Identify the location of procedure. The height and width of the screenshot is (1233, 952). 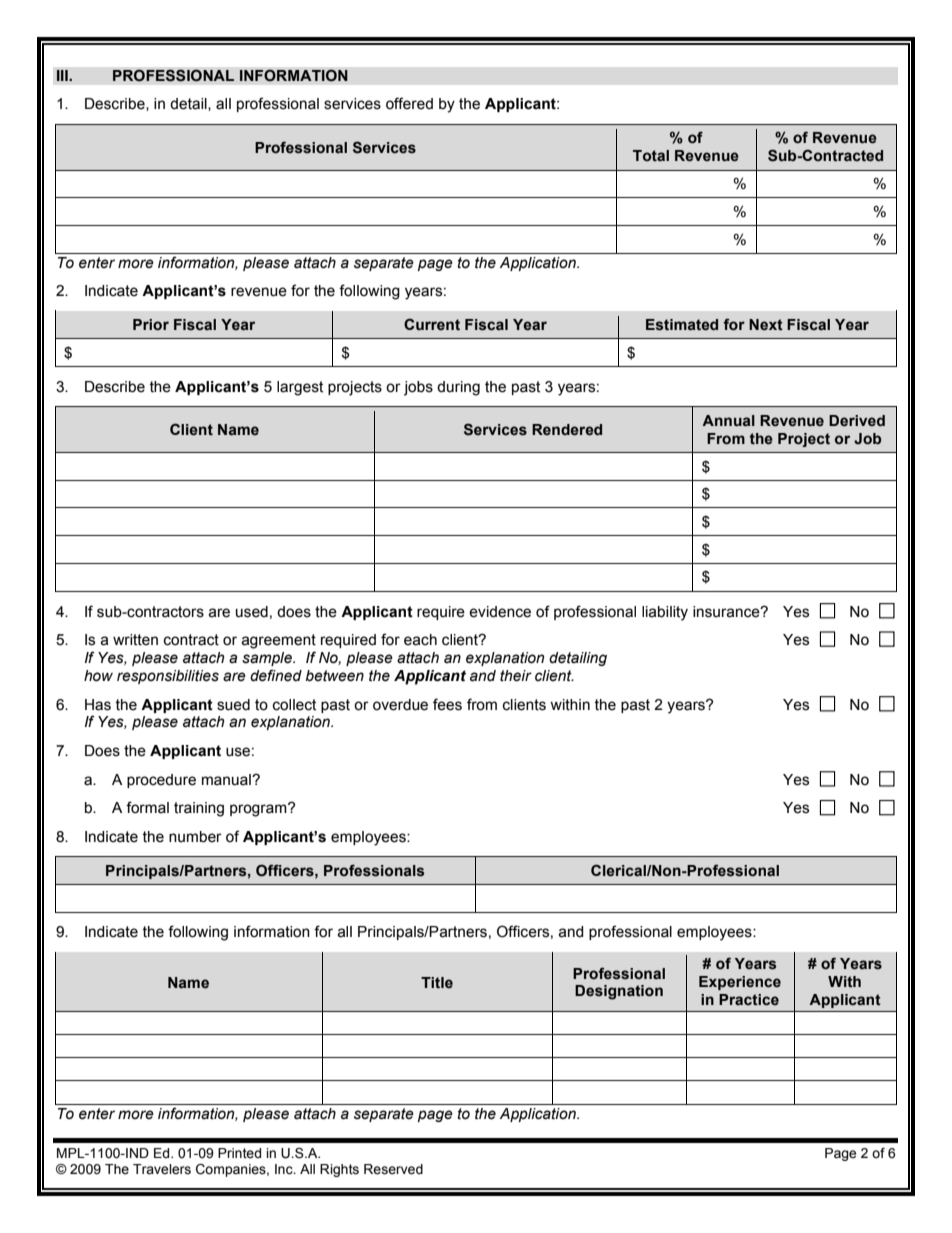
(161, 781).
